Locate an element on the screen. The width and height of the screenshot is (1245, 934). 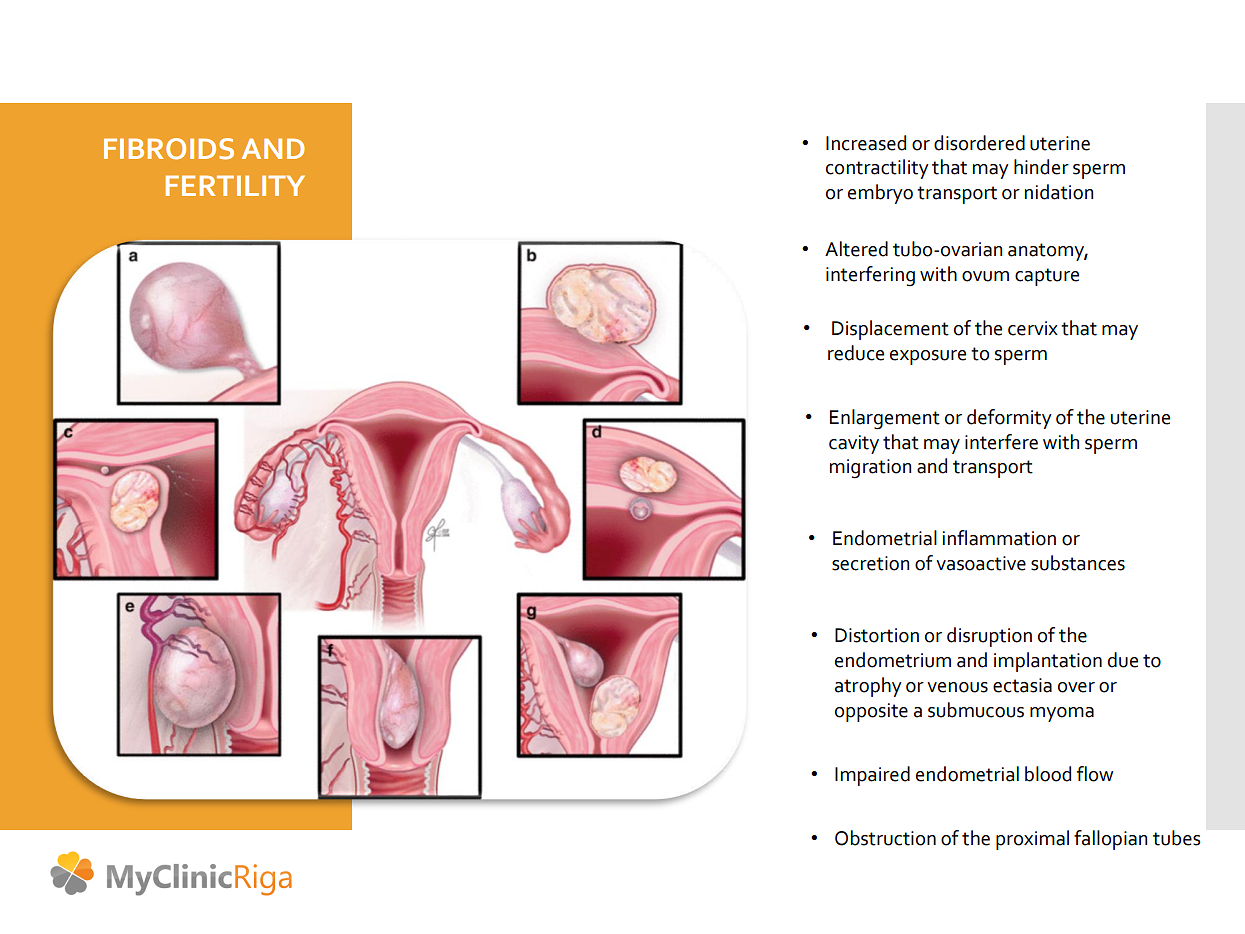
FERTILITY is located at coordinates (235, 185).
